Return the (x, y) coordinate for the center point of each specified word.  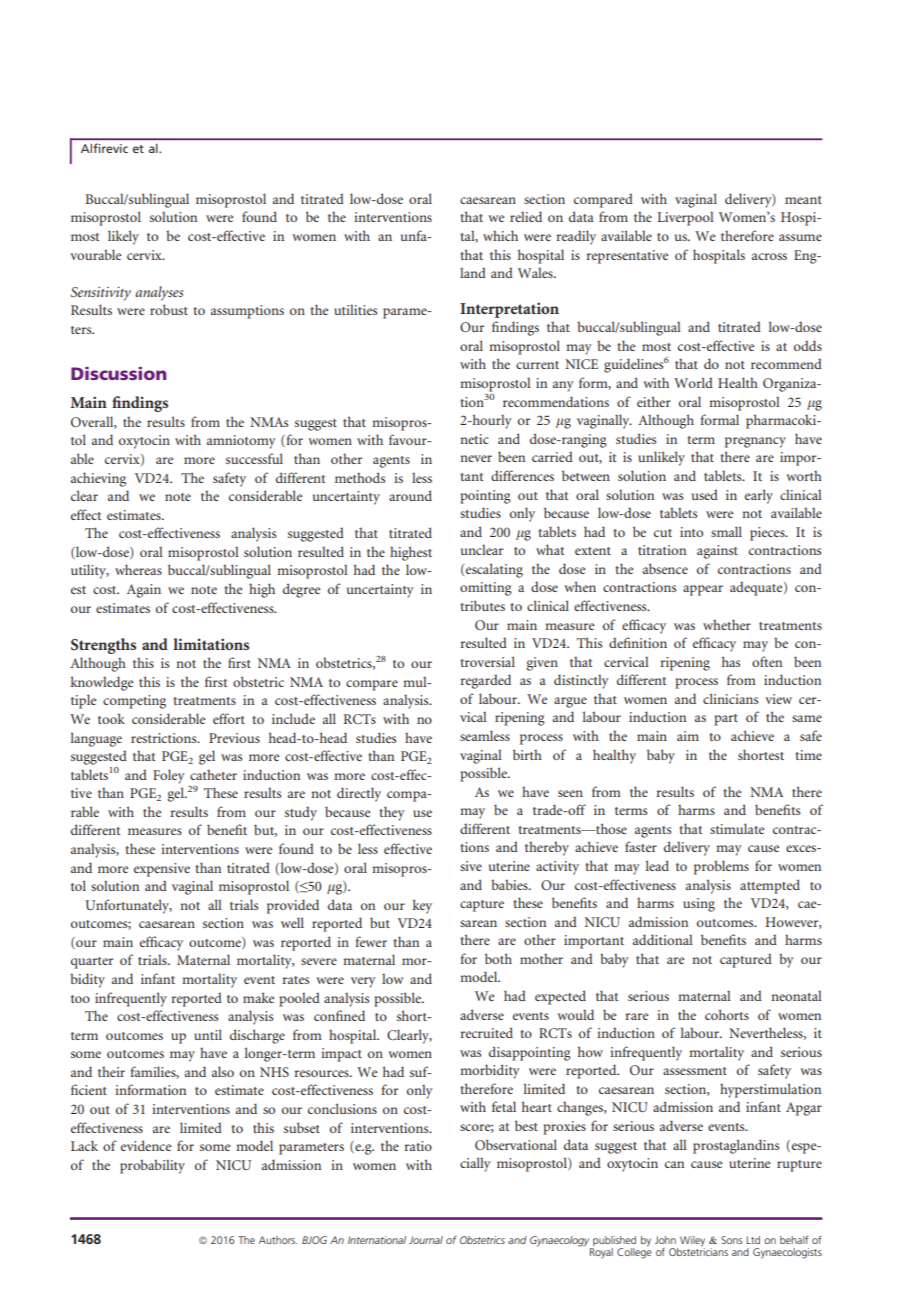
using (699, 905)
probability (152, 1166)
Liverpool (685, 218)
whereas (138, 569)
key (422, 906)
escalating (494, 570)
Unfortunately (128, 906)
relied (526, 216)
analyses (160, 293)
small (726, 531)
